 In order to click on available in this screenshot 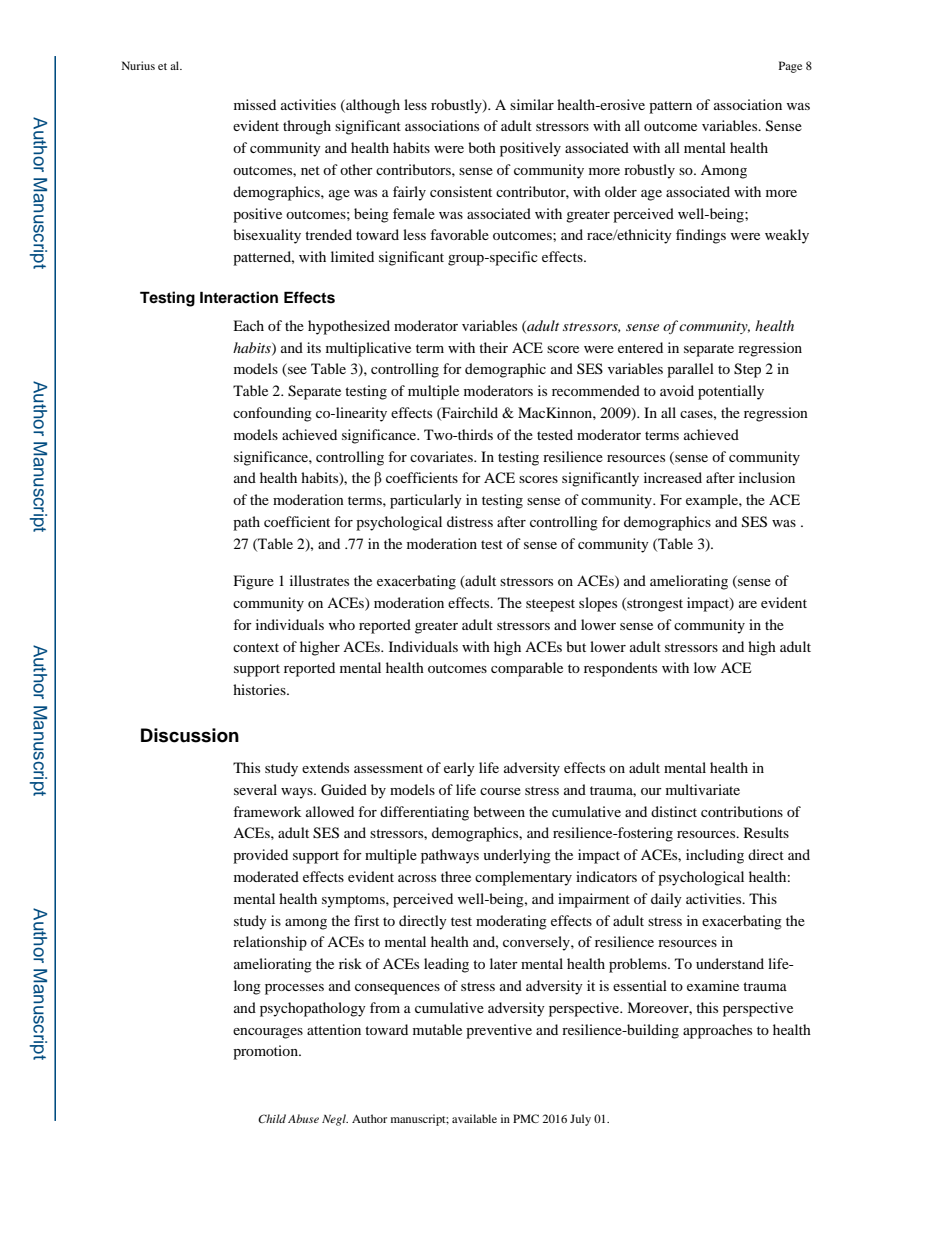, I will do `click(474, 1118)`.
